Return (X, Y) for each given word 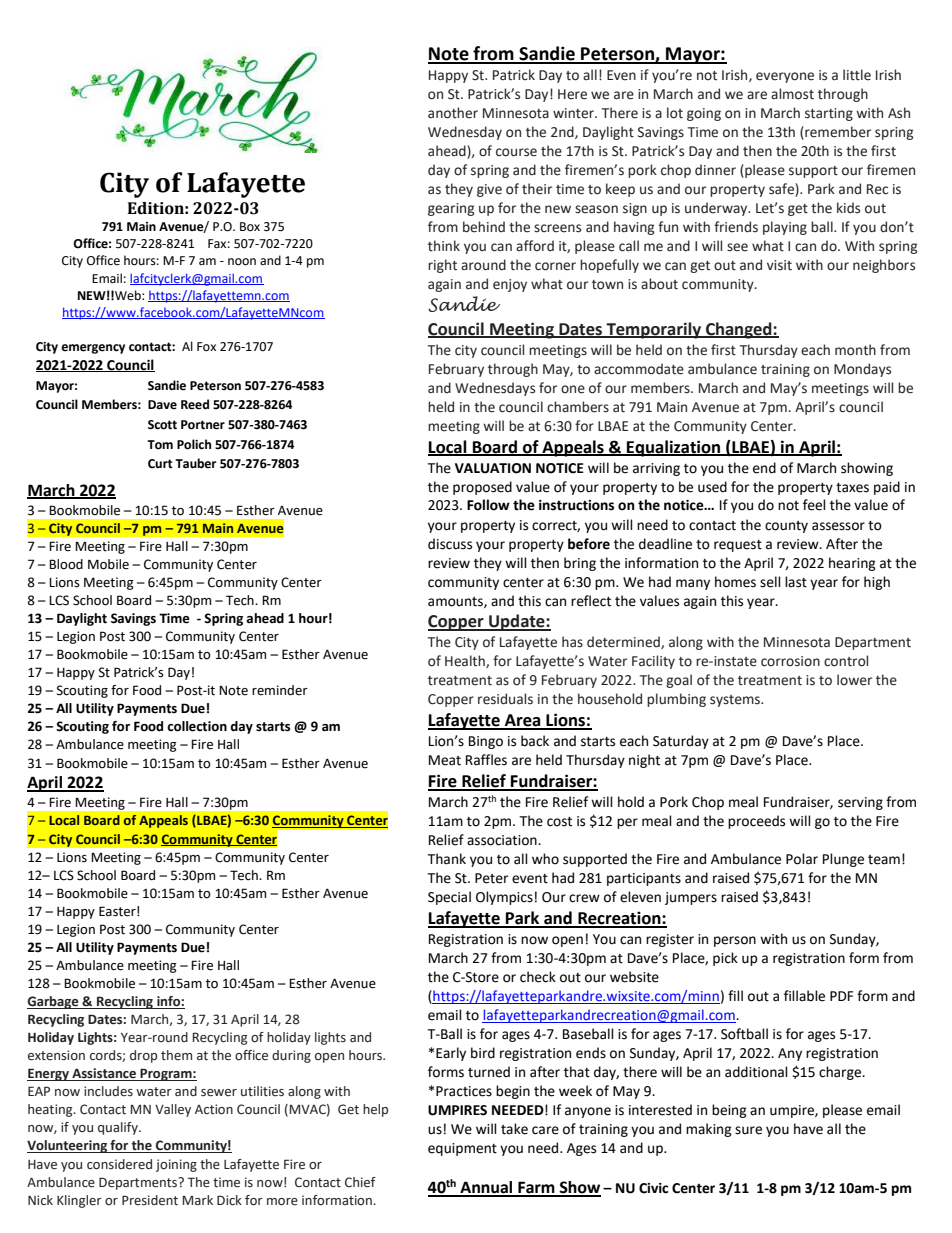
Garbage (54, 1002)
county (786, 527)
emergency (93, 349)
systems (736, 701)
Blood (66, 564)
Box (250, 227)
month (855, 350)
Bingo (486, 742)
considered (119, 1164)
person (735, 941)
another (453, 113)
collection (197, 726)
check (538, 977)
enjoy (510, 285)
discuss (450, 544)
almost (792, 94)
